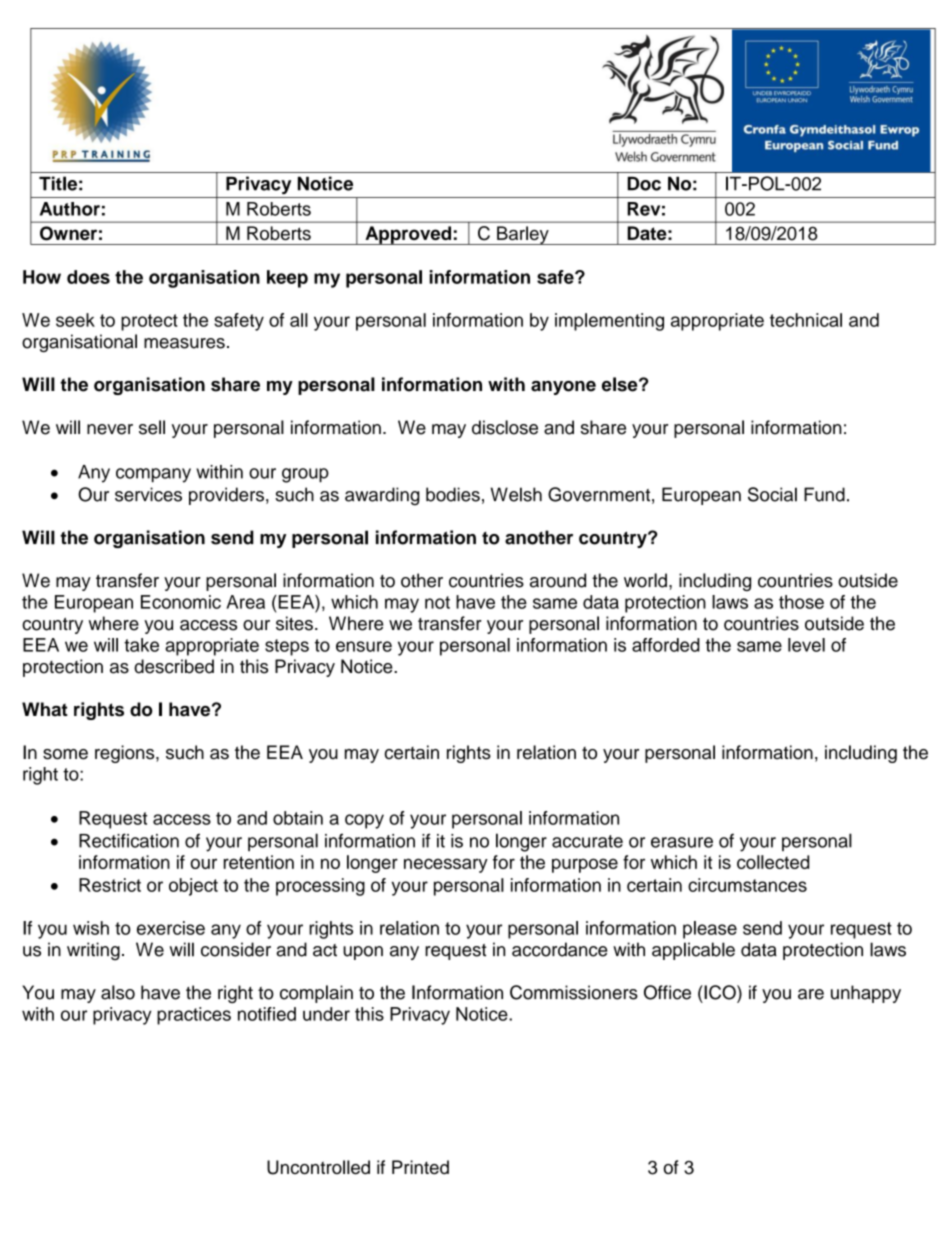 Image resolution: width=952 pixels, height=1233 pixels. What do you see at coordinates (420, 1167) in the document?
I see `Printed` at bounding box center [420, 1167].
